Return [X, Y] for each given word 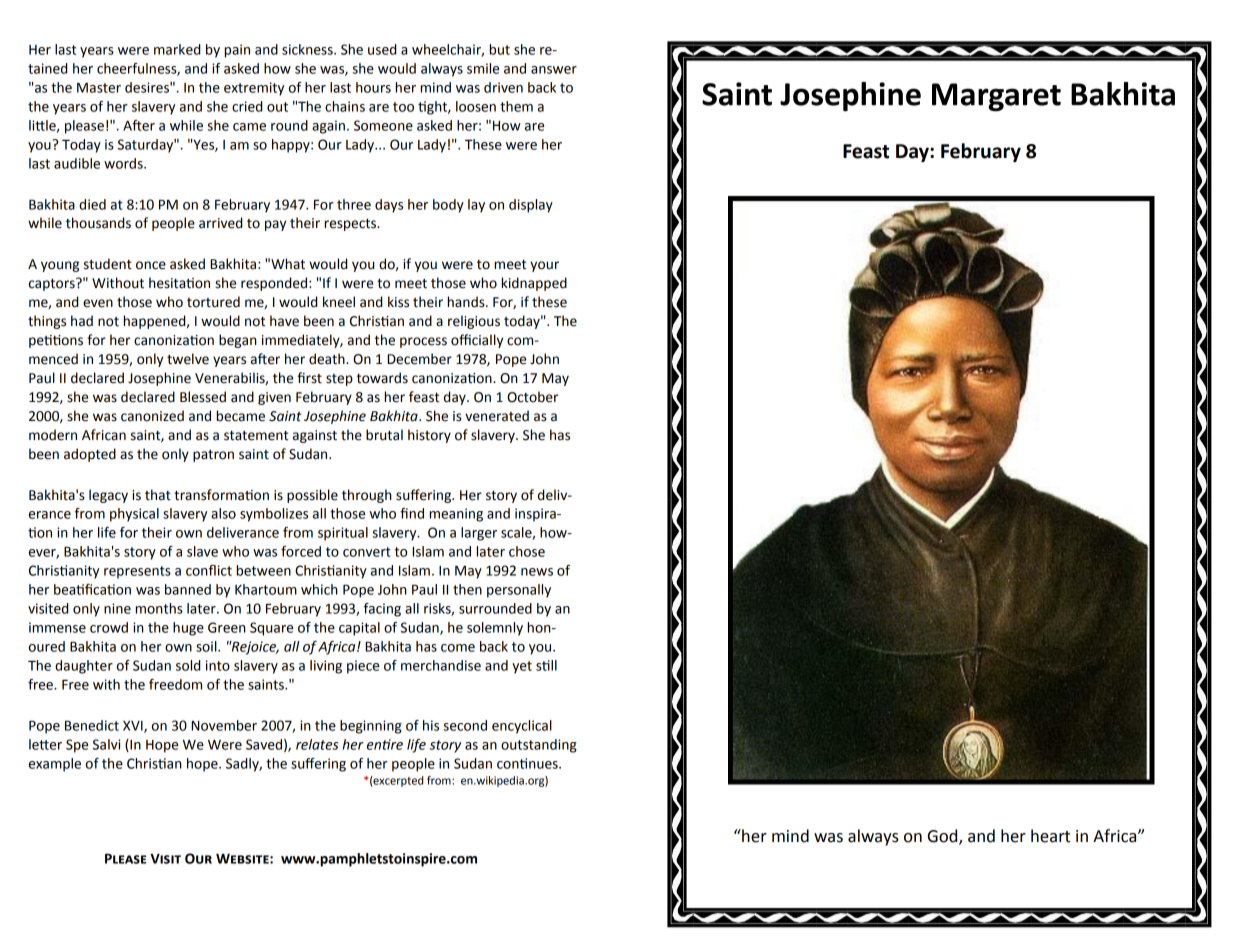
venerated [497, 416]
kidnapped [534, 284]
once [151, 265]
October [532, 397]
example [55, 765]
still [546, 665]
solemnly [495, 629]
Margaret [996, 97]
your [544, 266]
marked [177, 49]
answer [554, 70]
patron [213, 456]
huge [188, 629]
